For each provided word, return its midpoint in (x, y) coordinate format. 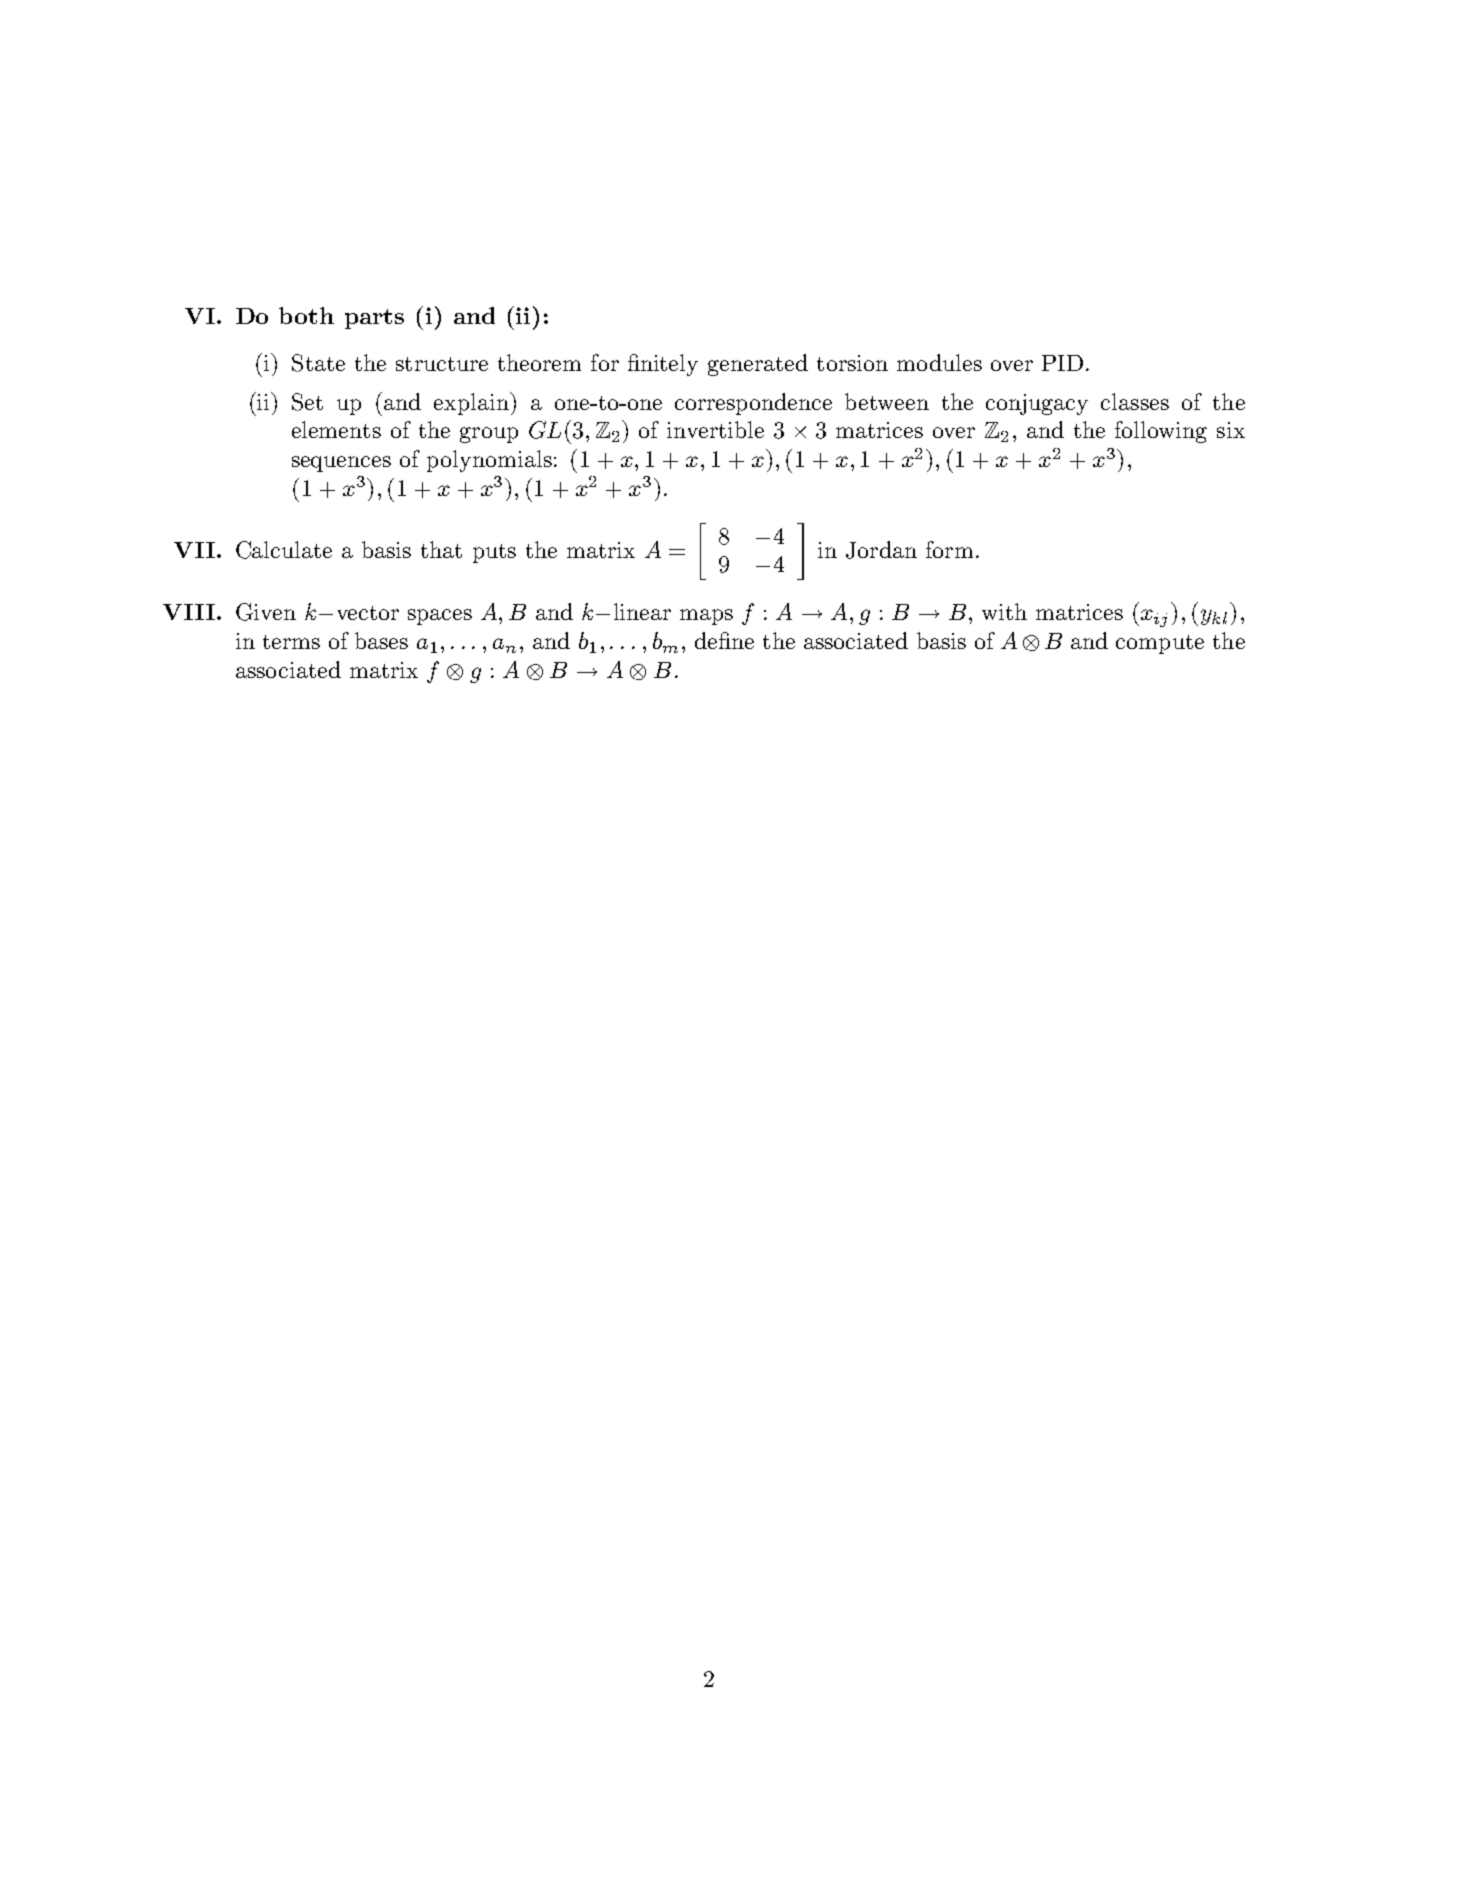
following (1161, 432)
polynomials (489, 461)
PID (1062, 363)
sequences (341, 464)
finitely (663, 365)
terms (291, 642)
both (306, 315)
